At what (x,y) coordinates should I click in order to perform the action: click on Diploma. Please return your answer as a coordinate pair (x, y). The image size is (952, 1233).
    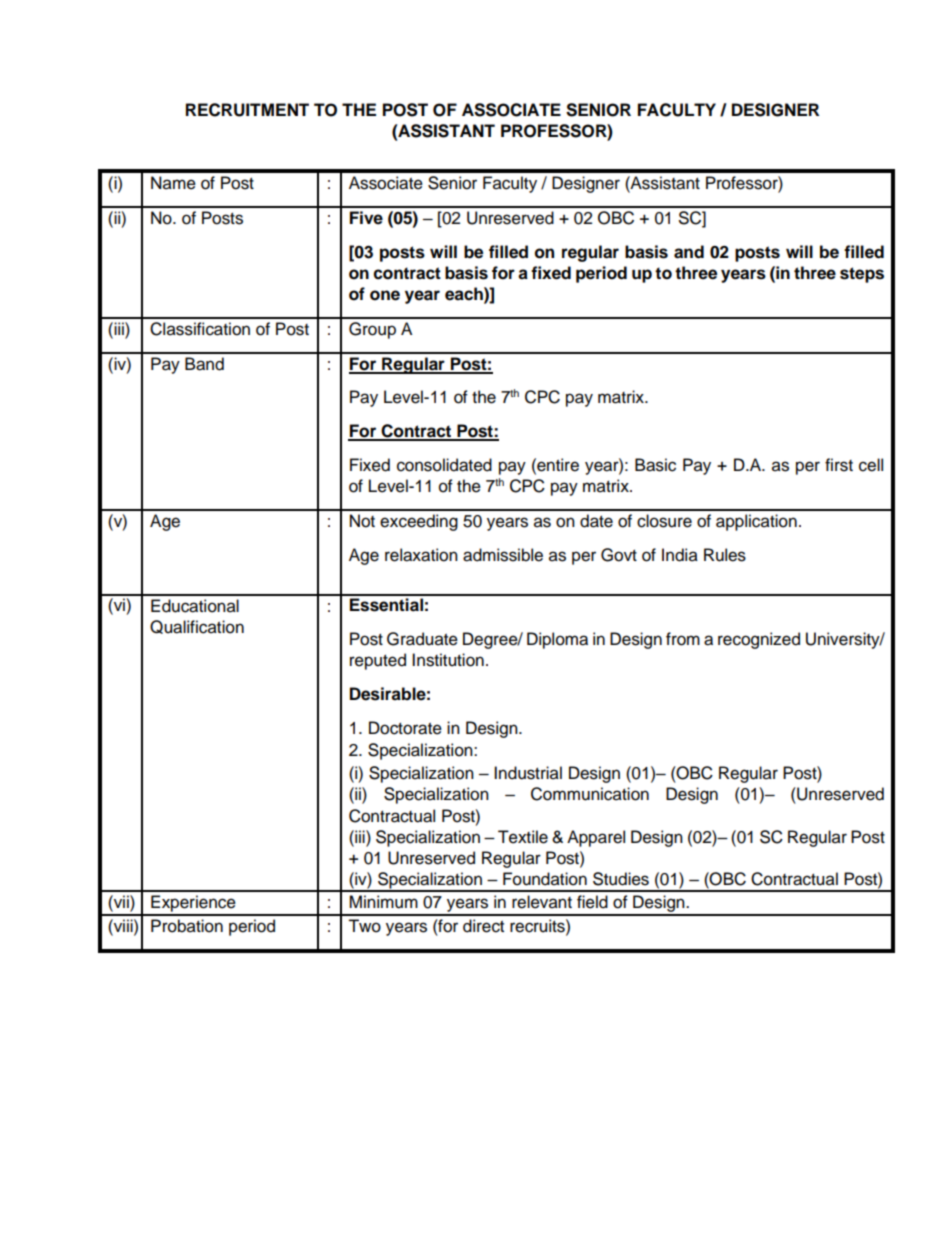
    Looking at the image, I should click on (557, 640).
